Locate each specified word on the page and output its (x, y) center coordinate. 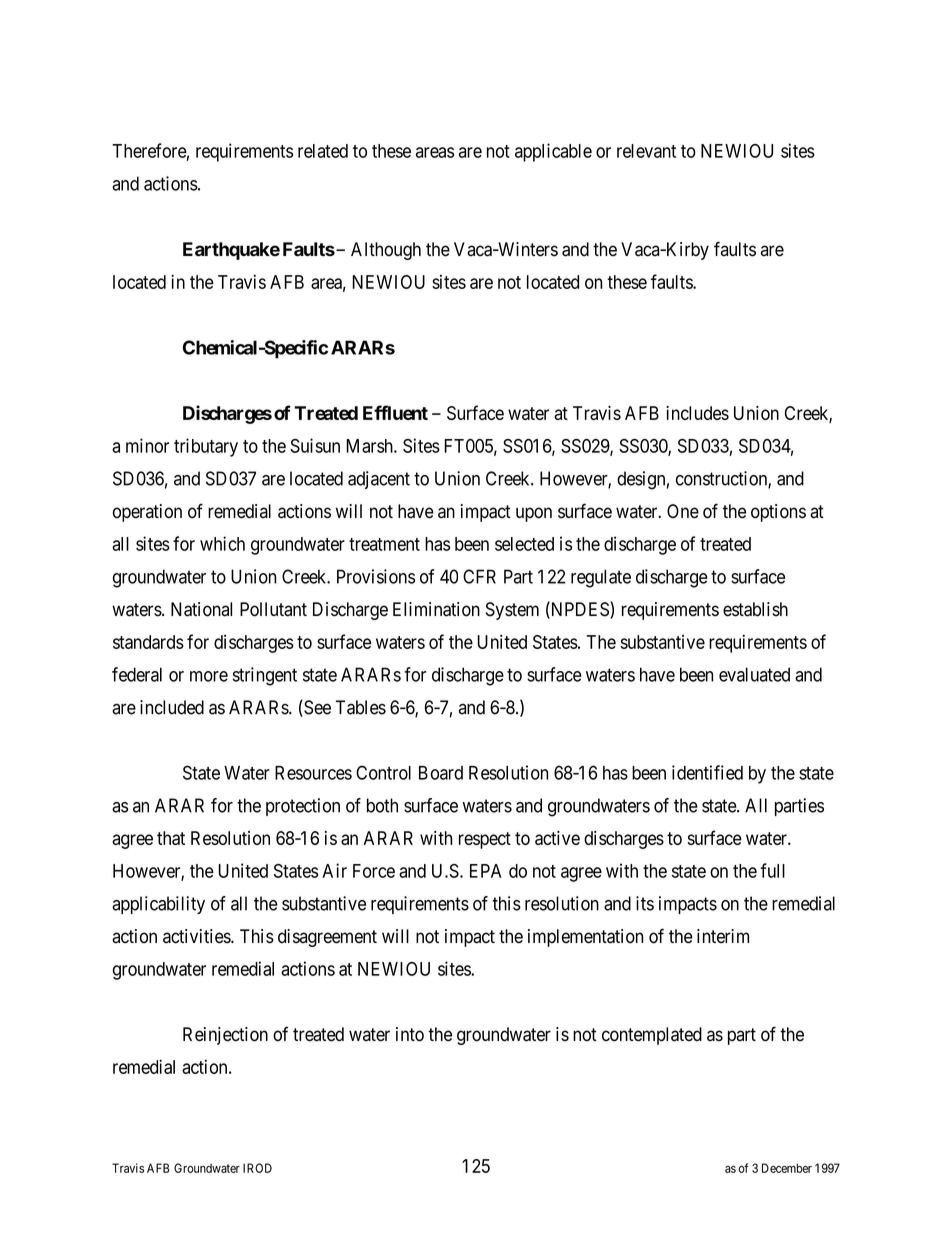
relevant (646, 151)
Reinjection (225, 1036)
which (222, 543)
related (323, 151)
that (171, 838)
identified (707, 772)
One (683, 511)
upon (534, 514)
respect (485, 840)
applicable (553, 152)
